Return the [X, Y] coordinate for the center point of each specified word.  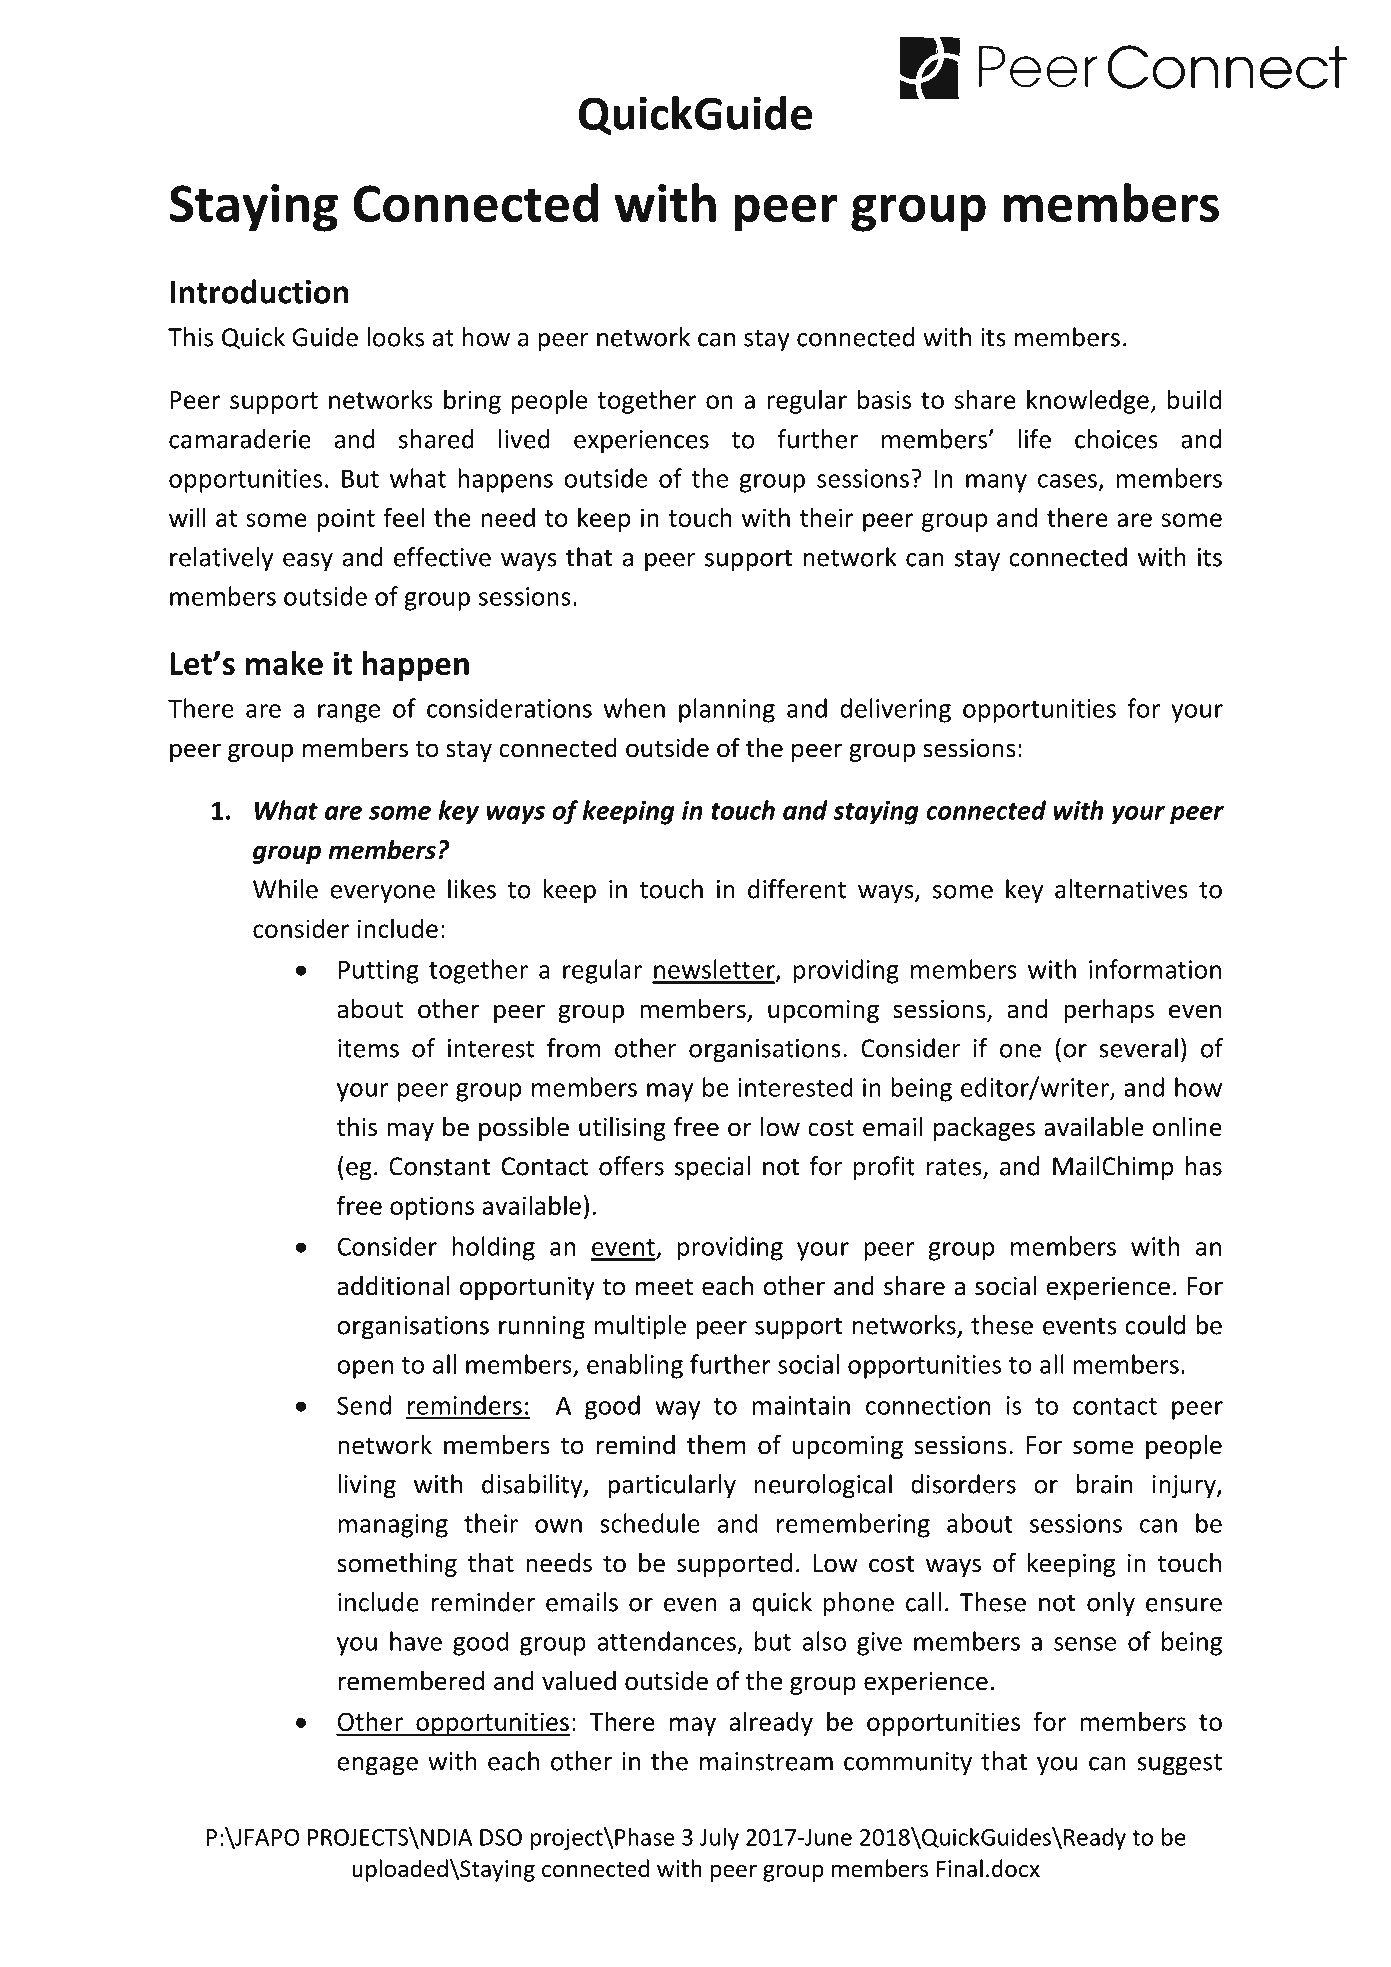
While [285, 889]
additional [393, 1286]
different [797, 889]
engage [377, 1766]
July [719, 1839]
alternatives [1121, 889]
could [1155, 1325]
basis [884, 399]
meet [664, 1287]
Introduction [259, 291]
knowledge [1088, 401]
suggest [1179, 1765]
